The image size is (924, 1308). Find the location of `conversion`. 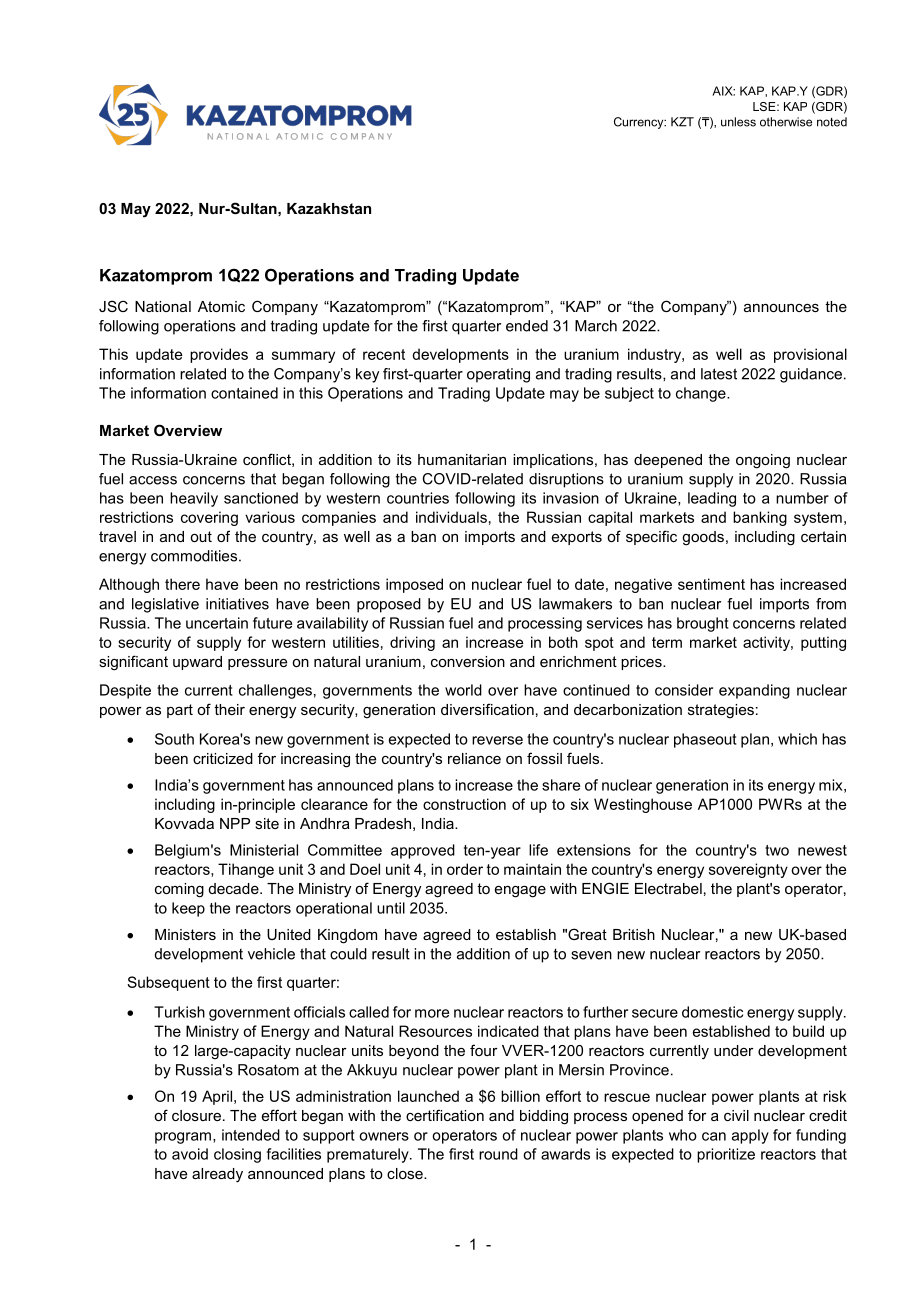

conversion is located at coordinates (468, 661).
